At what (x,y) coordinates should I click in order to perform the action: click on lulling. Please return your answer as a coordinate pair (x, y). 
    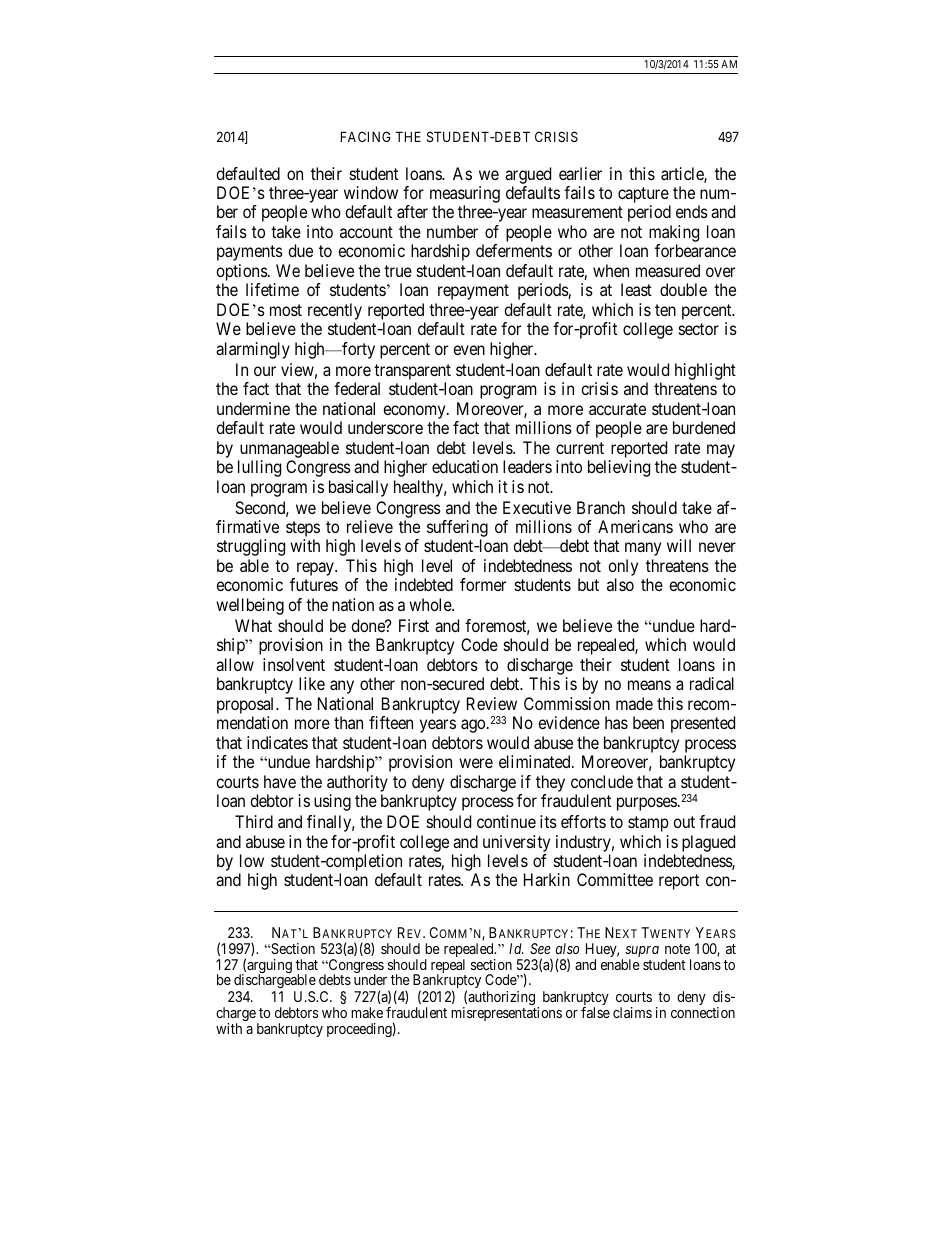
    Looking at the image, I should click on (259, 468).
